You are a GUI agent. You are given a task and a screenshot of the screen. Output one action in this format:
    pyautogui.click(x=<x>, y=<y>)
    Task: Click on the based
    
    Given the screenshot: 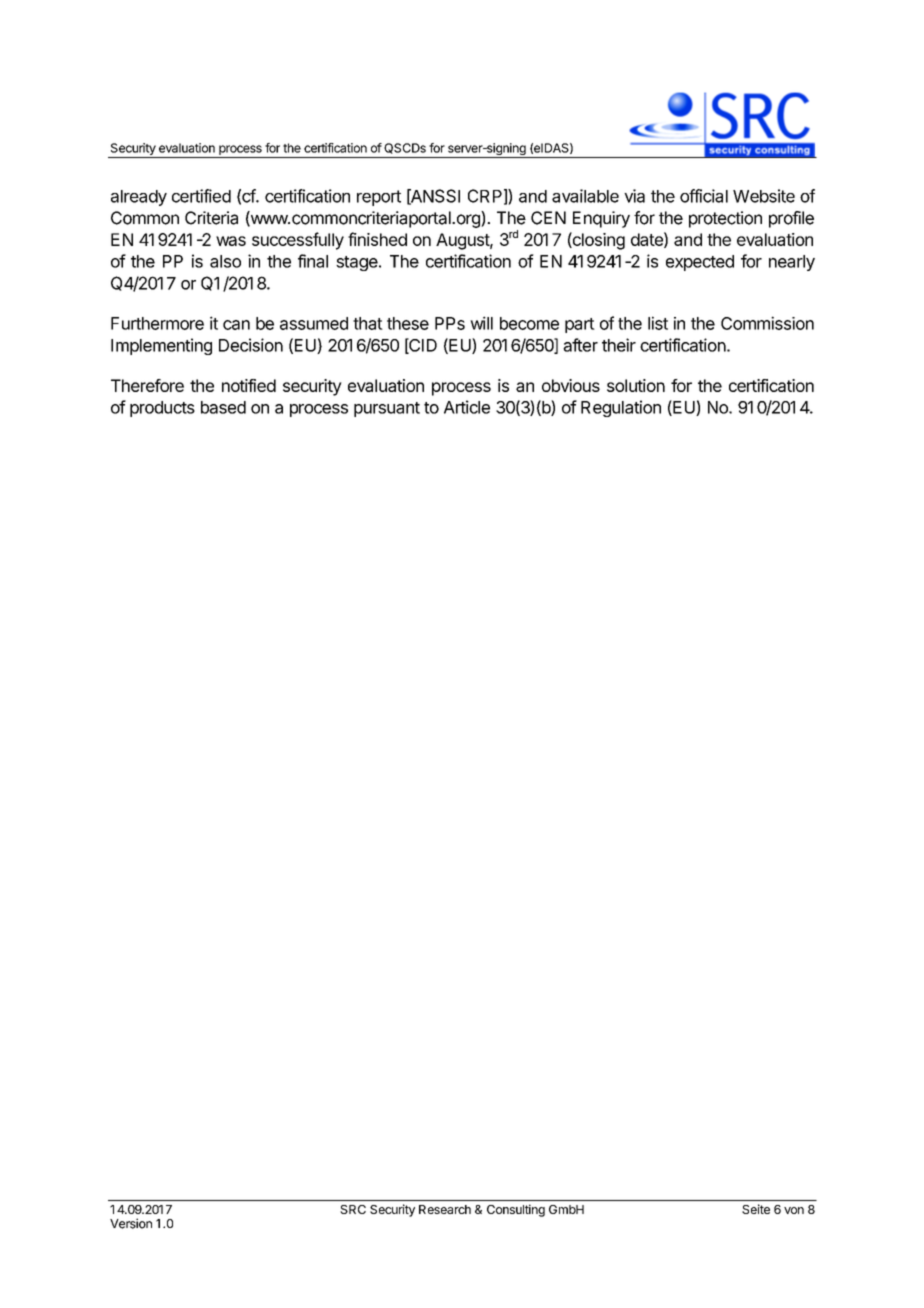 What is the action you would take?
    pyautogui.click(x=223, y=407)
